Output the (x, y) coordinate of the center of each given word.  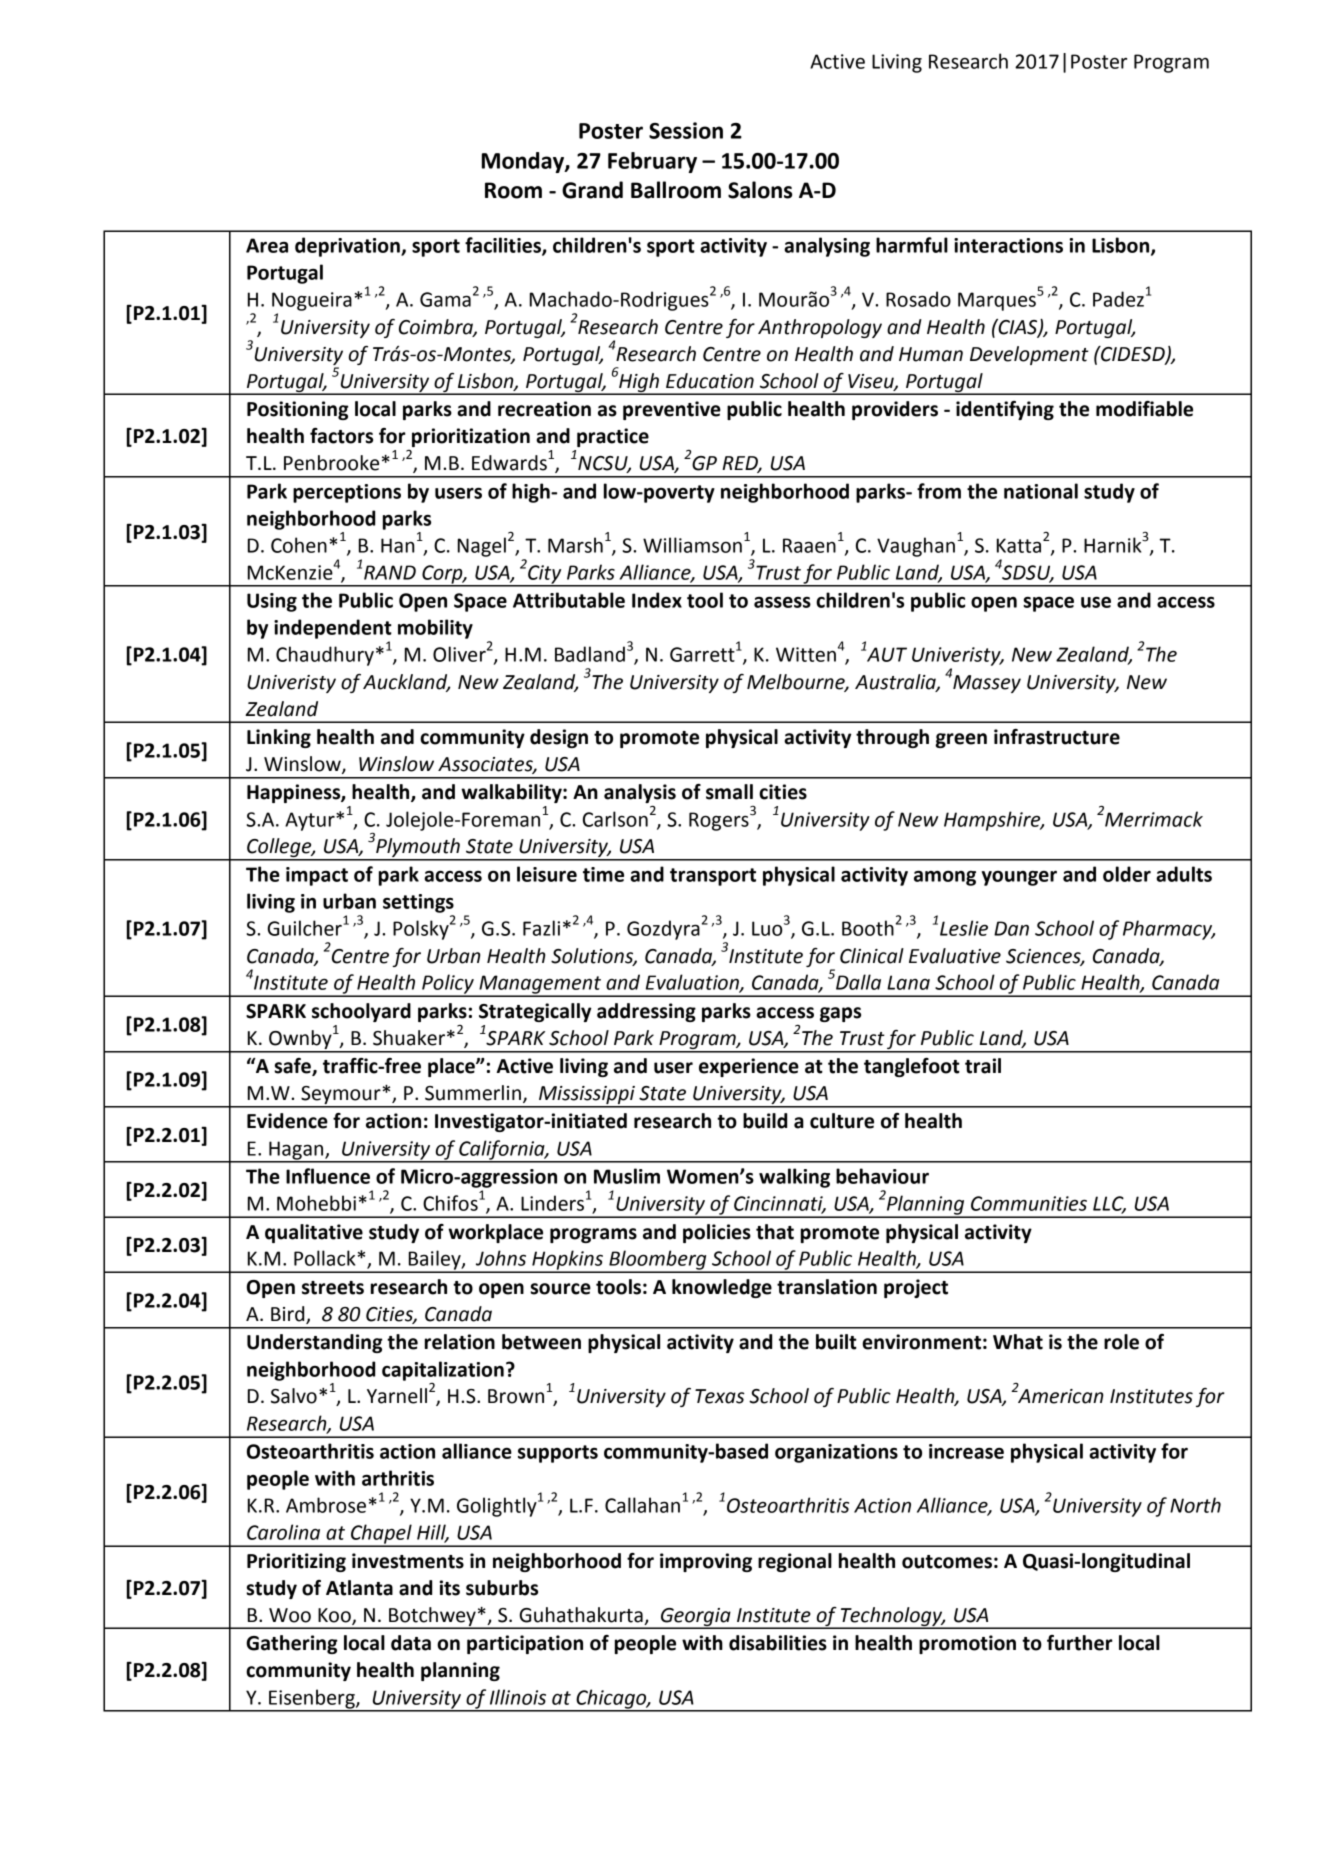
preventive (672, 410)
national (1041, 491)
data (411, 1643)
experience (749, 1067)
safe (293, 1067)
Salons (760, 190)
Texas (720, 1396)
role (1121, 1342)
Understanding (315, 1343)
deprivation (348, 247)
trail (983, 1066)
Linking (279, 738)
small (729, 792)
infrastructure (1057, 737)
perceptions (347, 493)
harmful (912, 245)
